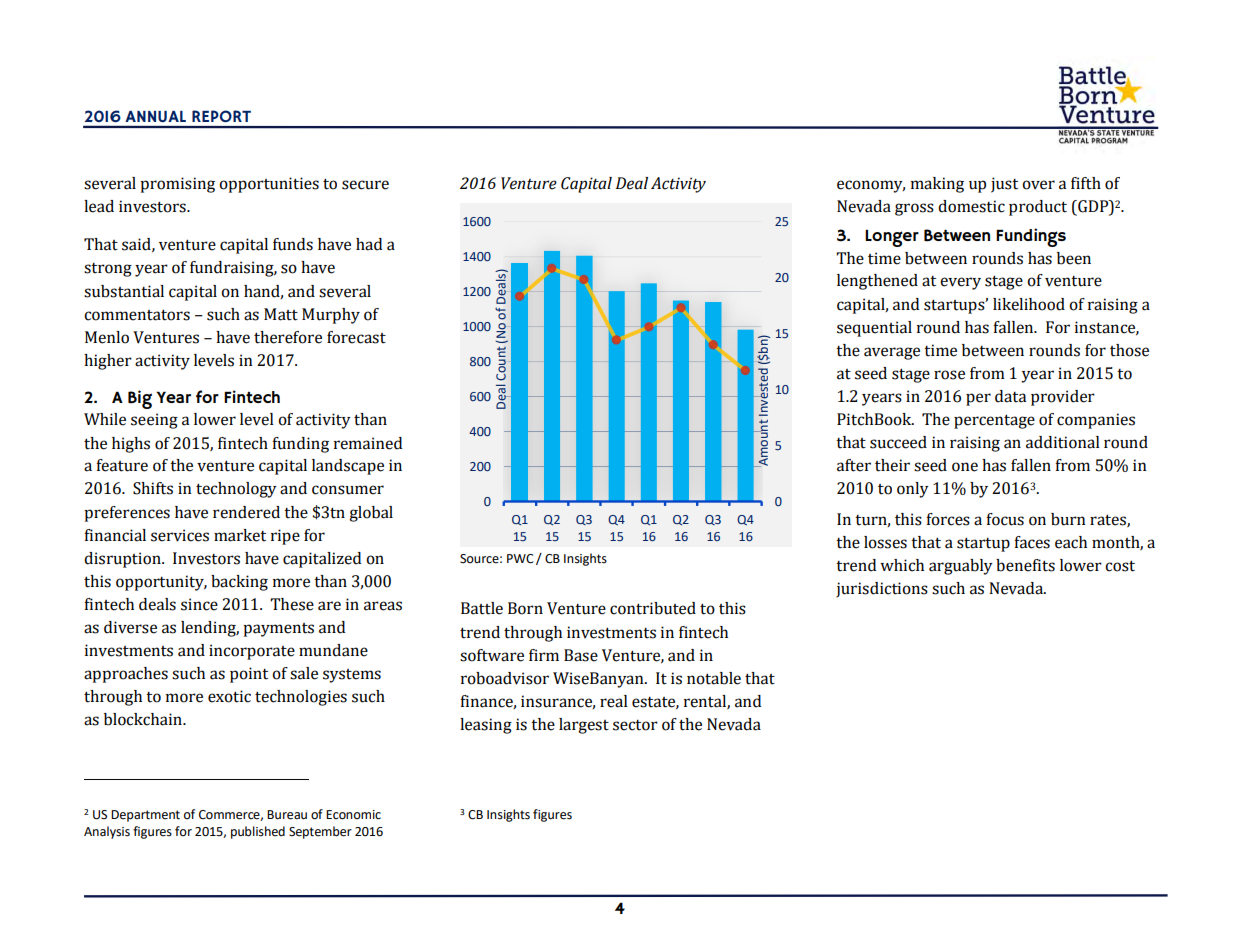 This page has height=952, width=1233. Describe the element at coordinates (236, 490) in the page. I see `technology` at that location.
